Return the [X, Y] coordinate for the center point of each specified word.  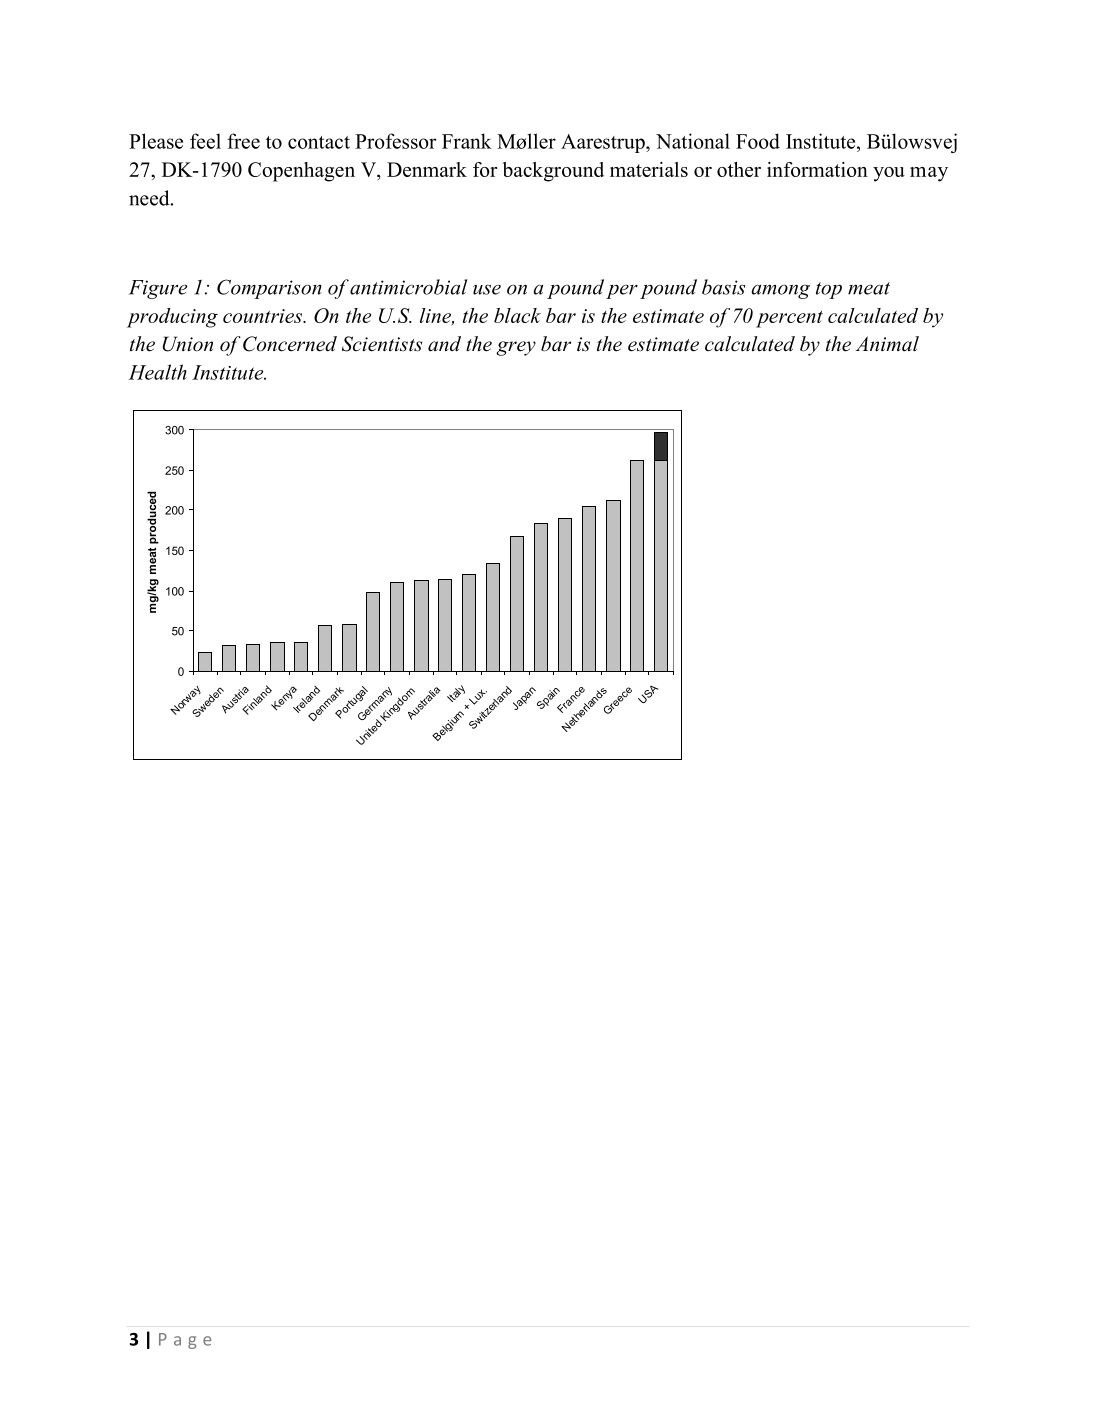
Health [157, 372]
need [150, 198]
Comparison [269, 289]
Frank [467, 141]
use [487, 289]
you [889, 174]
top [829, 290]
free [243, 141]
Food [758, 141]
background [553, 172]
